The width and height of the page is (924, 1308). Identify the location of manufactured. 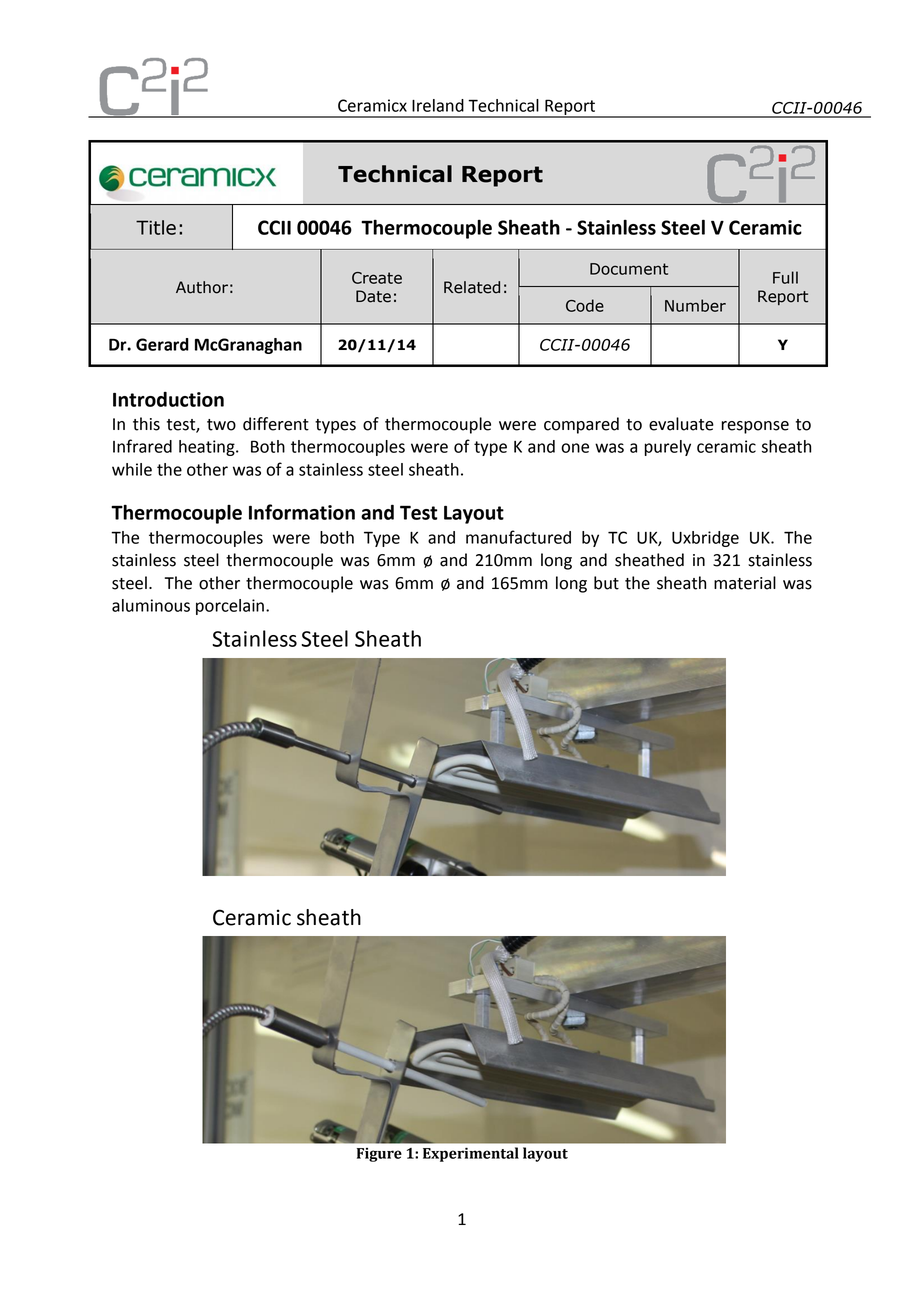
(518, 537).
